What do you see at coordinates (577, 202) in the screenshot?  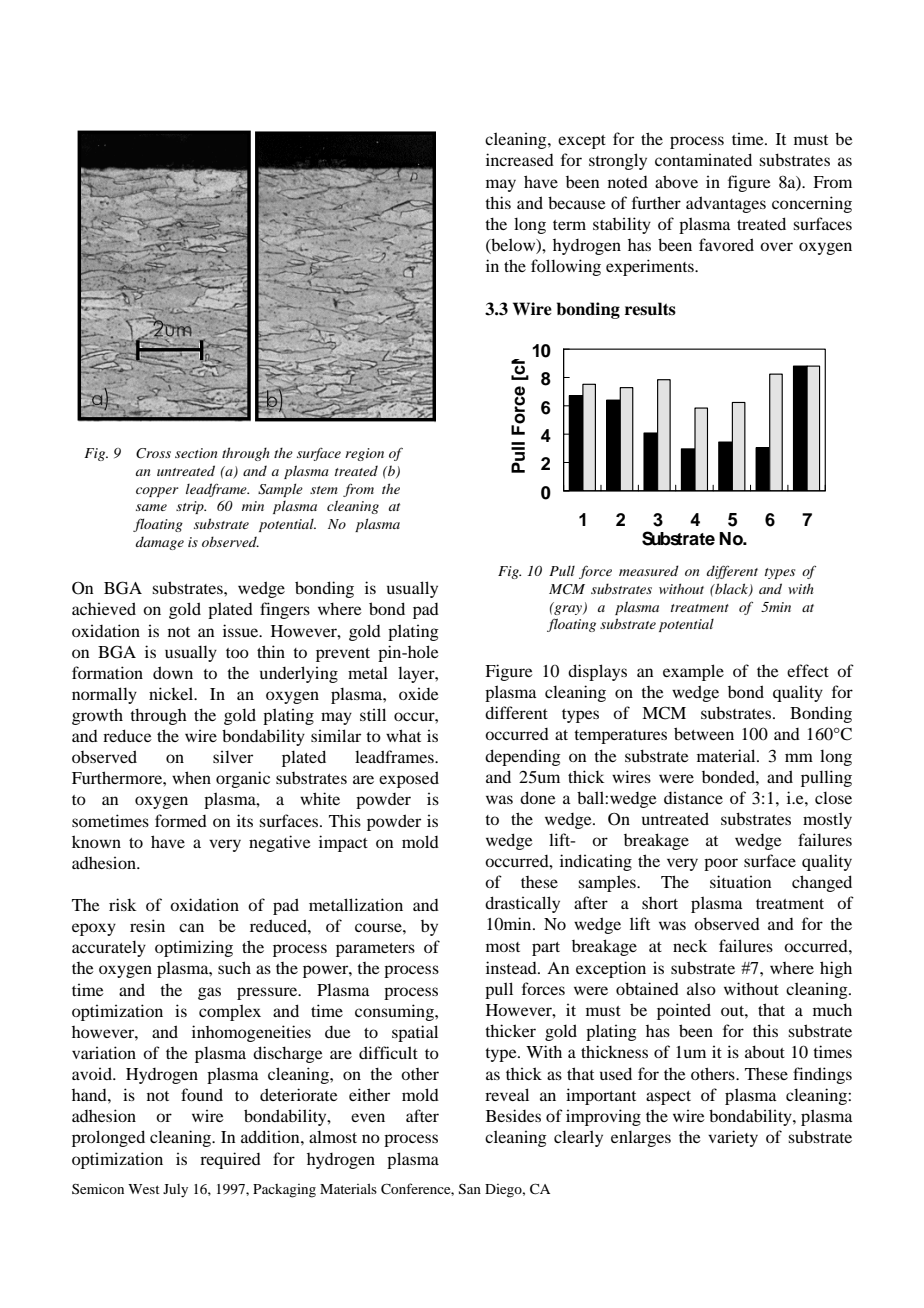 I see `because` at bounding box center [577, 202].
